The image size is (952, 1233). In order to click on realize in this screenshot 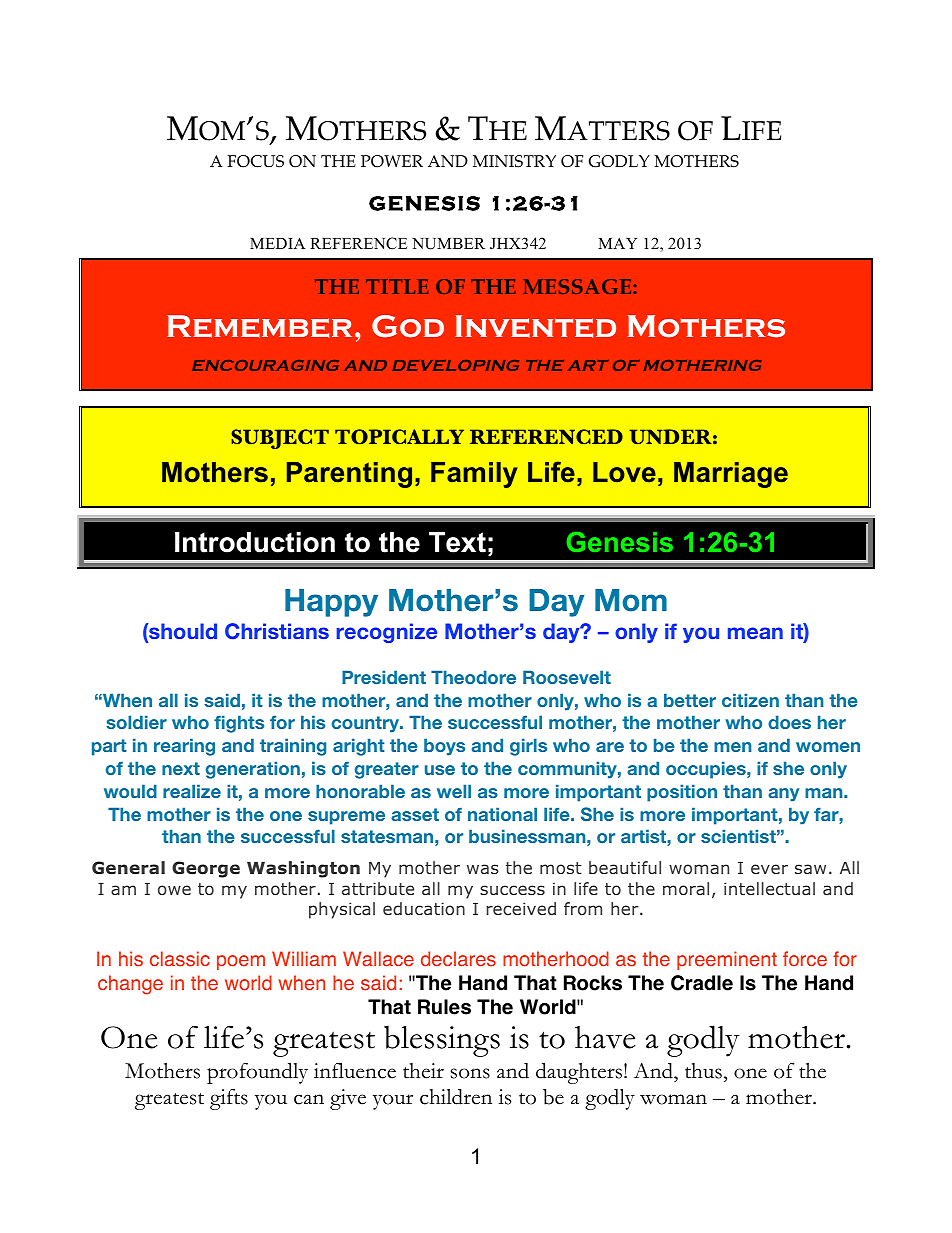, I will do `click(192, 791)`.
